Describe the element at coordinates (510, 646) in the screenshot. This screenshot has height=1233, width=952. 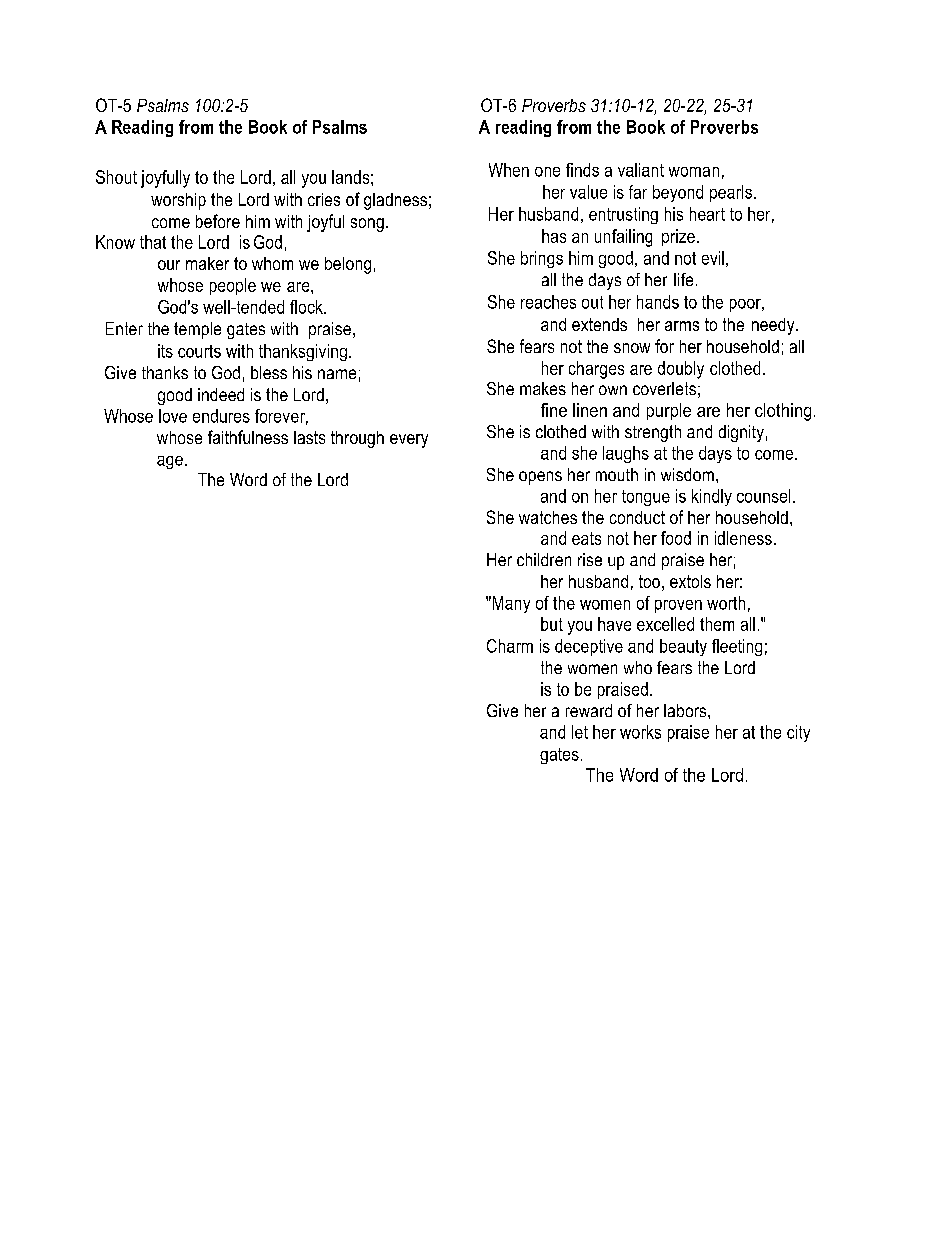
I see `Charm` at that location.
